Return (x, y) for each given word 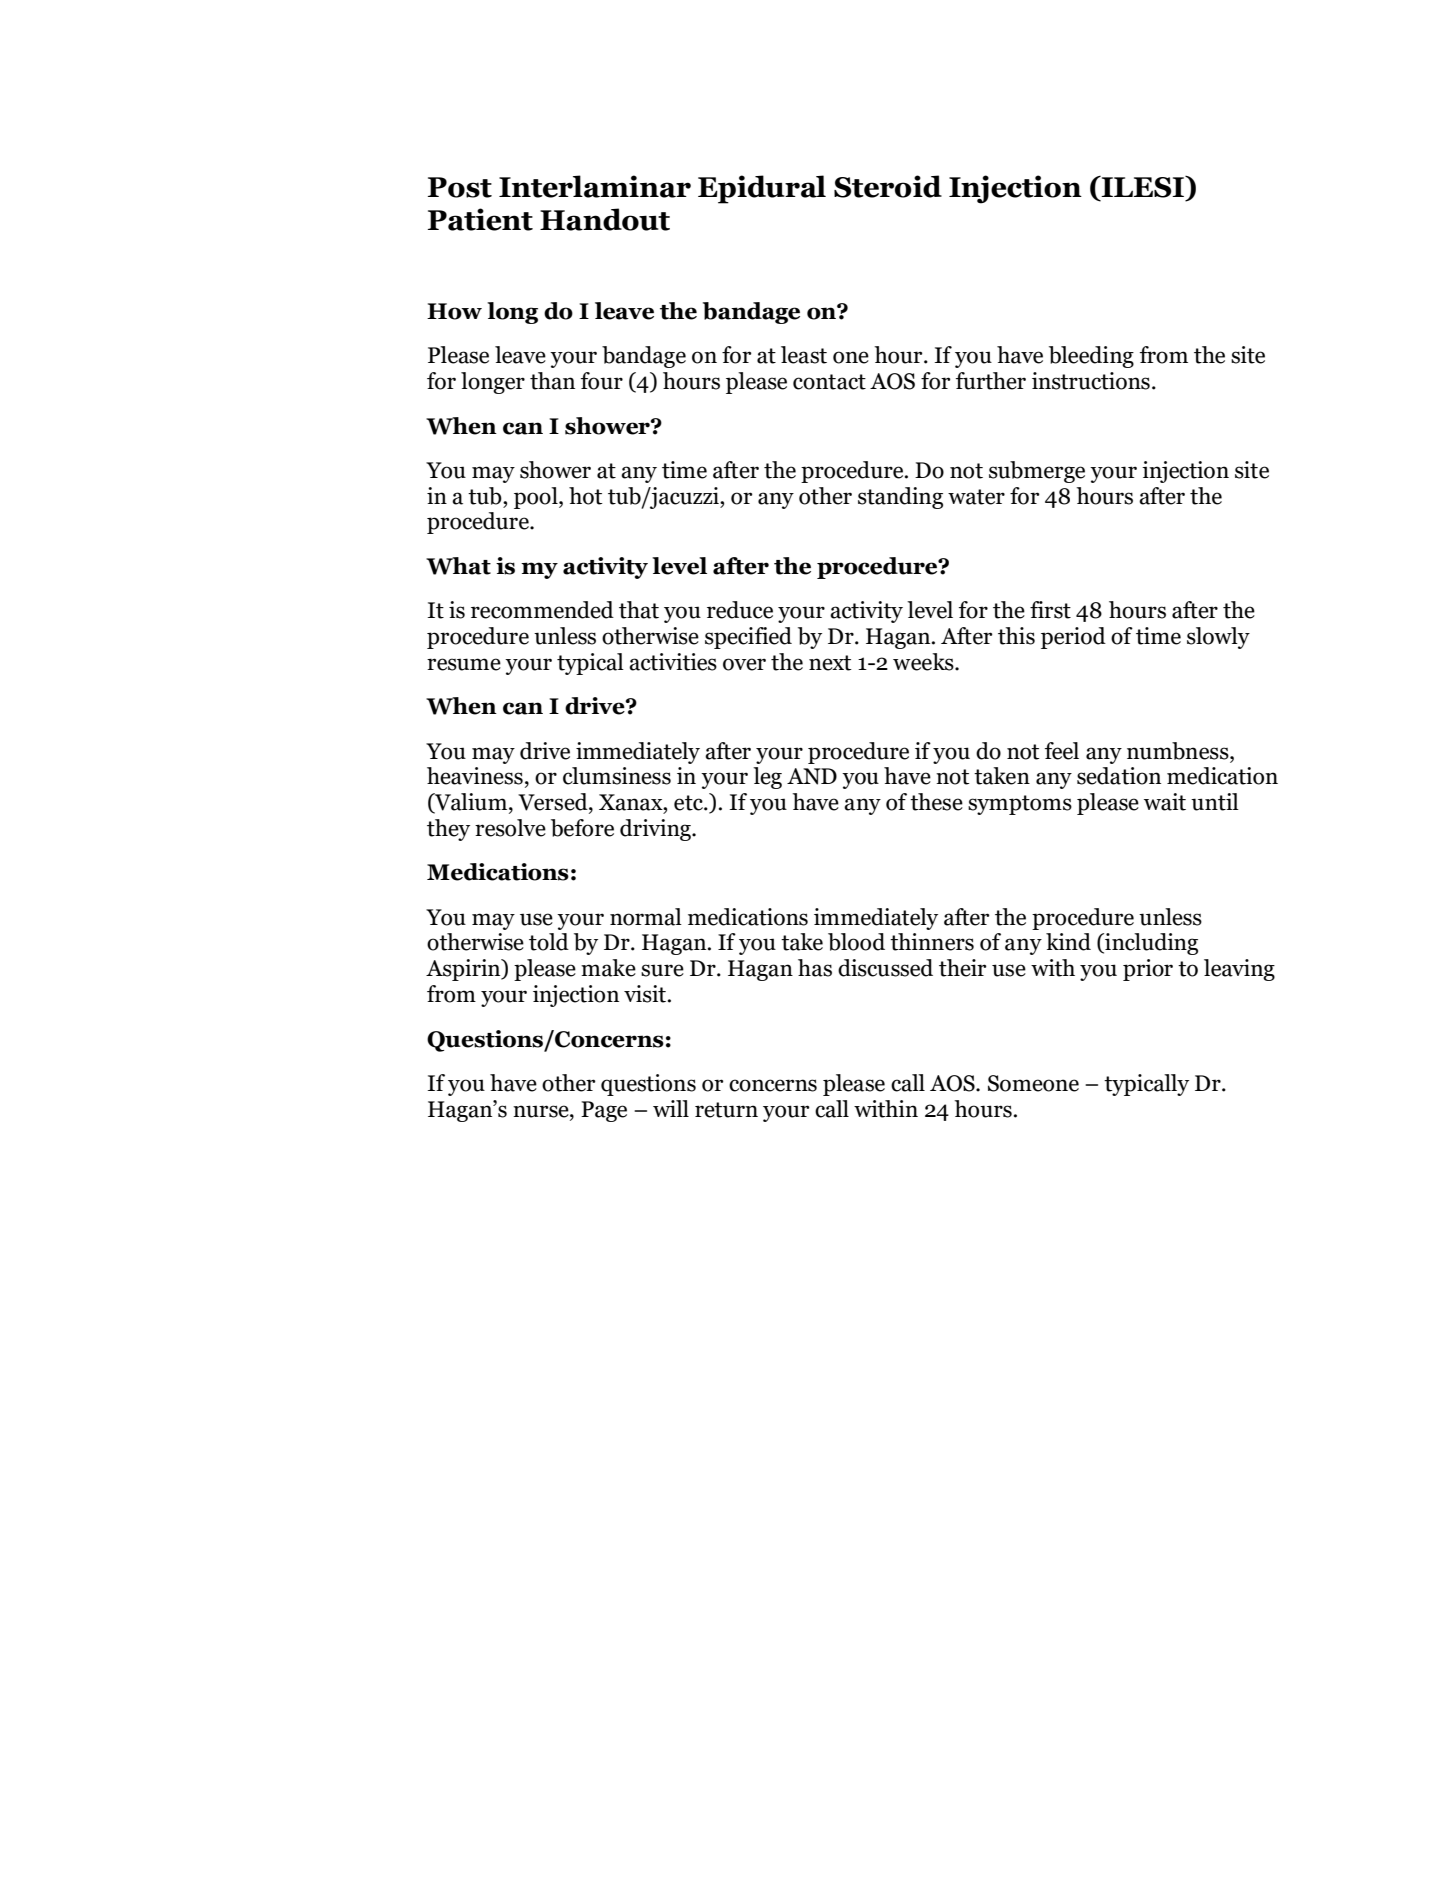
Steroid (888, 186)
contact (829, 382)
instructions (1091, 381)
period (1073, 638)
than (552, 381)
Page (604, 1111)
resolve (510, 828)
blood (856, 942)
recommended (542, 610)
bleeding (1091, 357)
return (726, 1110)
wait (1165, 802)
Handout (605, 219)
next (830, 663)
